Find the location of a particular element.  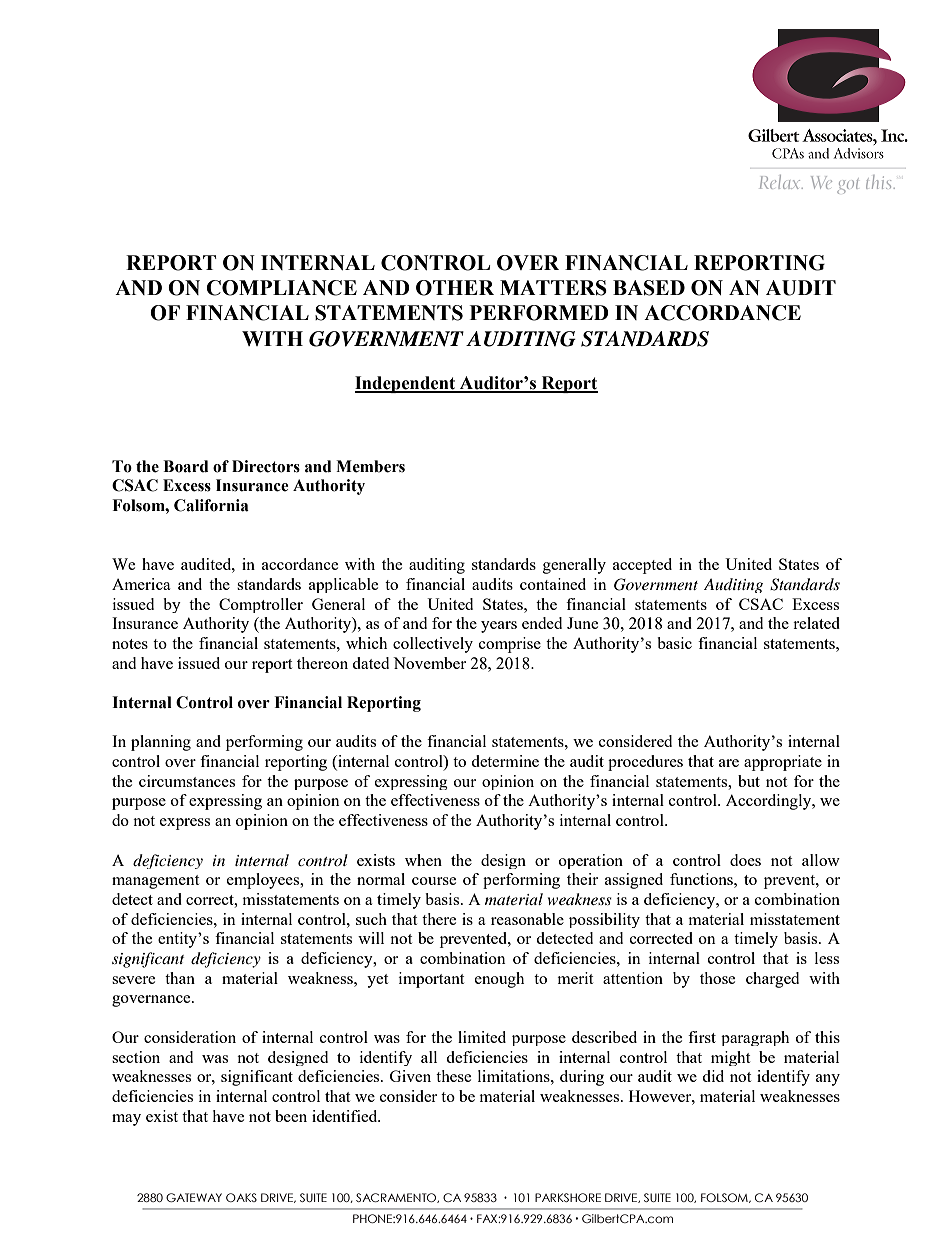

circumstances is located at coordinates (187, 781).
